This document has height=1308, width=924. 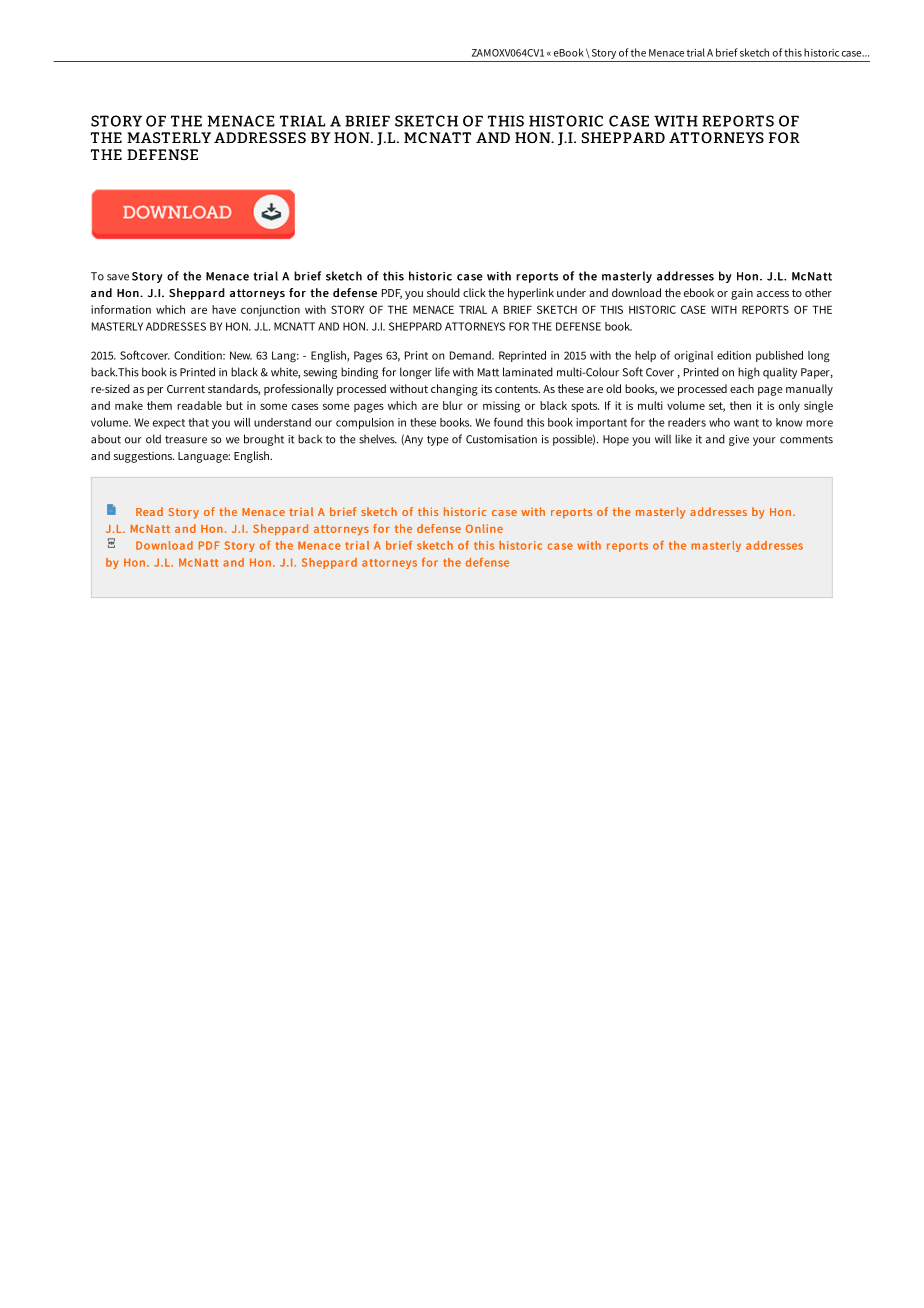 I want to click on save, so click(x=118, y=277).
